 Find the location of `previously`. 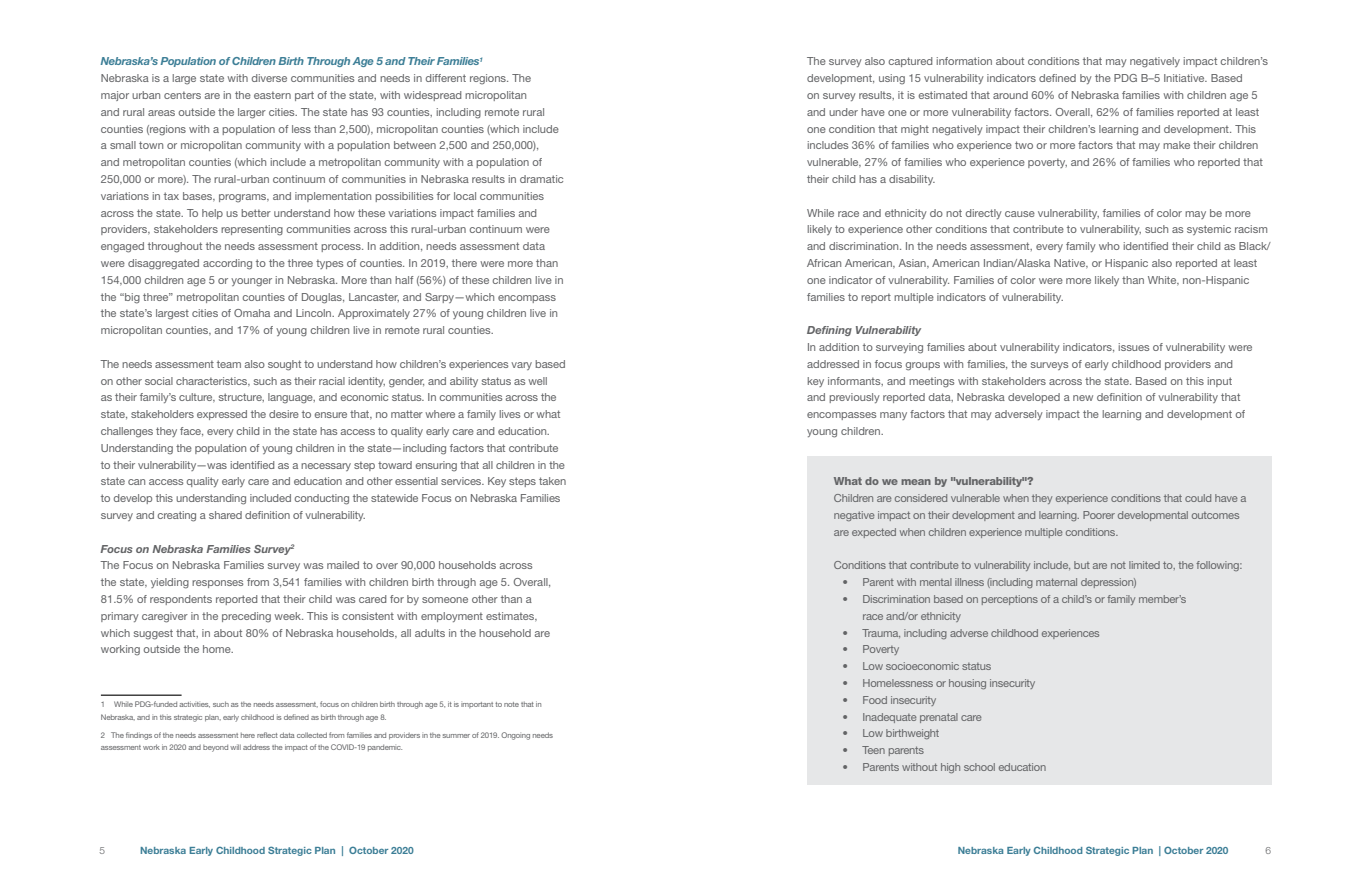

previously is located at coordinates (854, 398).
